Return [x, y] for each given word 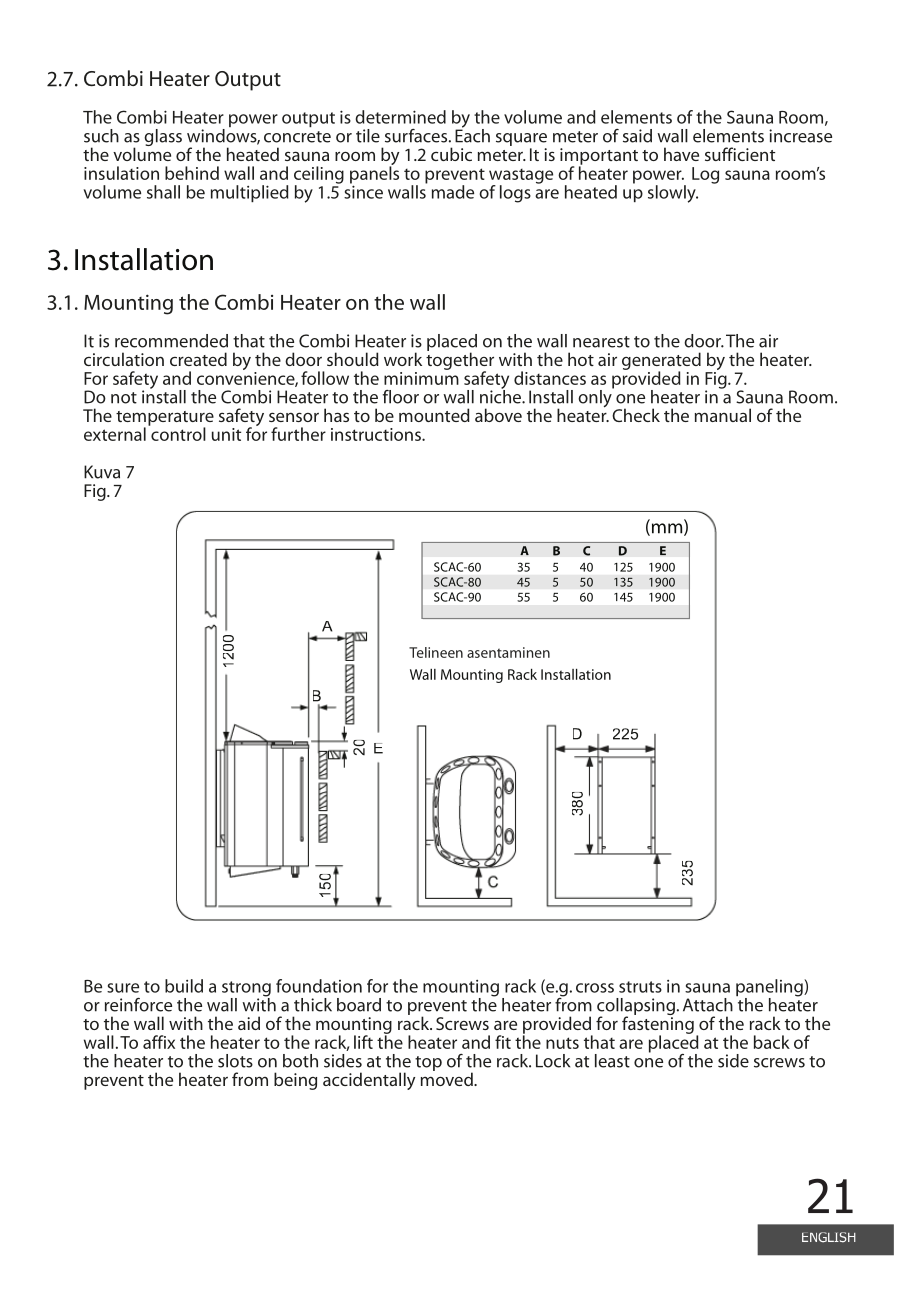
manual [723, 415]
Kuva [102, 472]
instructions [377, 434]
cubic [451, 154]
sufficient [740, 154]
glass [163, 137]
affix [159, 1042]
